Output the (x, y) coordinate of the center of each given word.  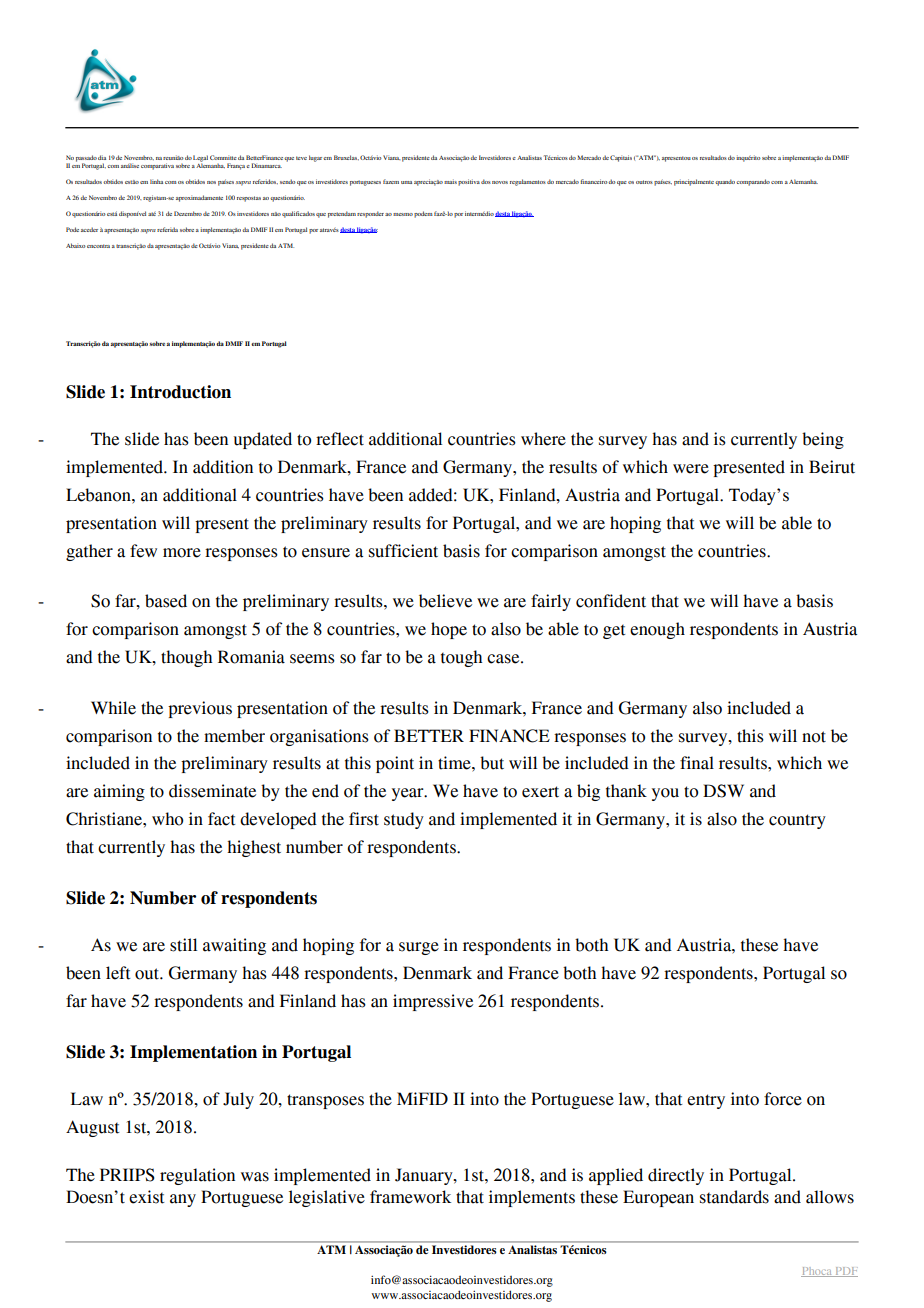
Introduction (180, 392)
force (783, 1099)
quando (726, 182)
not (814, 737)
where (543, 439)
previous (200, 709)
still (183, 945)
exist (147, 1197)
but (492, 763)
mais (450, 181)
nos (211, 182)
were (691, 469)
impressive (433, 1002)
